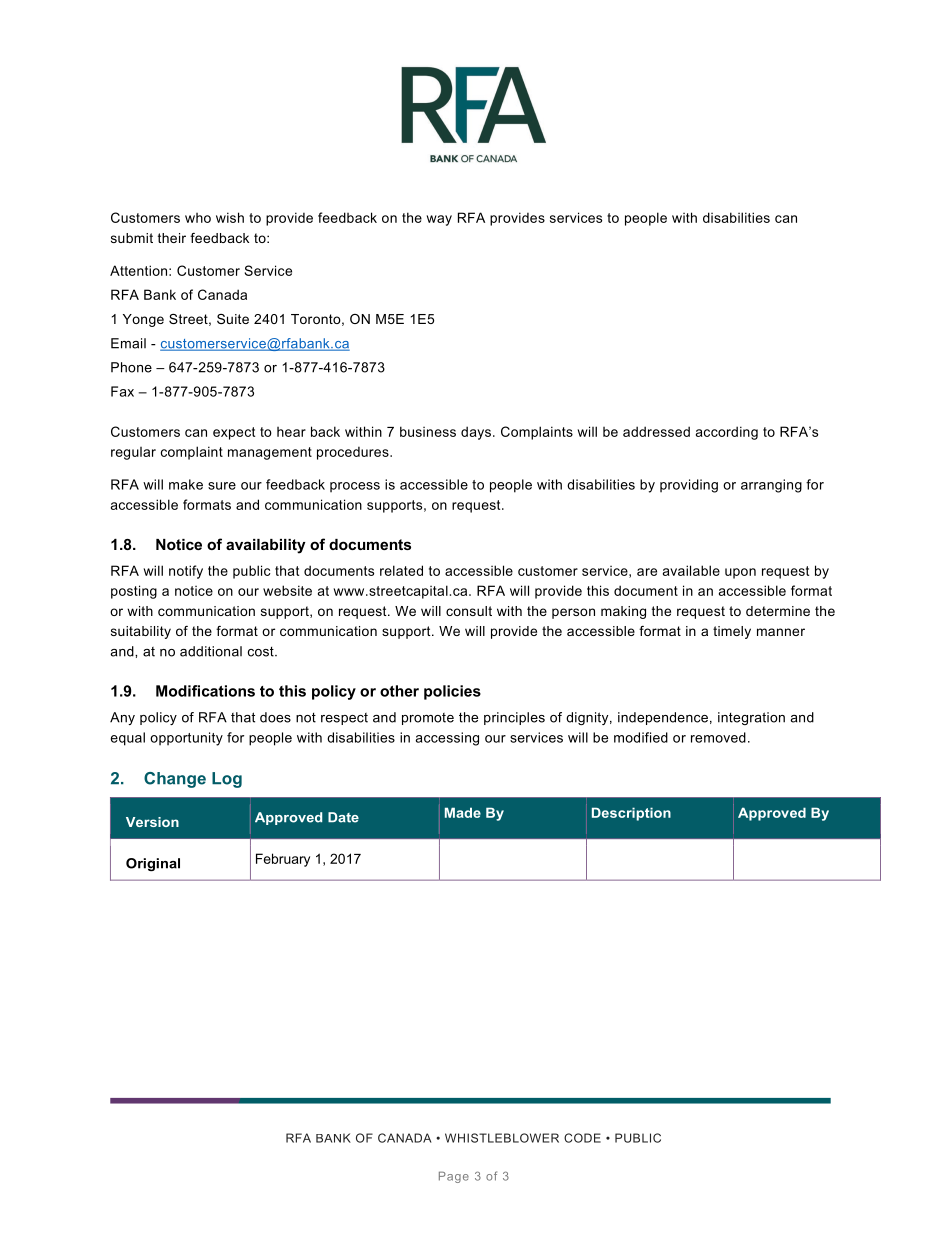 Image resolution: width=952 pixels, height=1233 pixels. Describe the element at coordinates (205, 691) in the screenshot. I see `Modifications` at that location.
